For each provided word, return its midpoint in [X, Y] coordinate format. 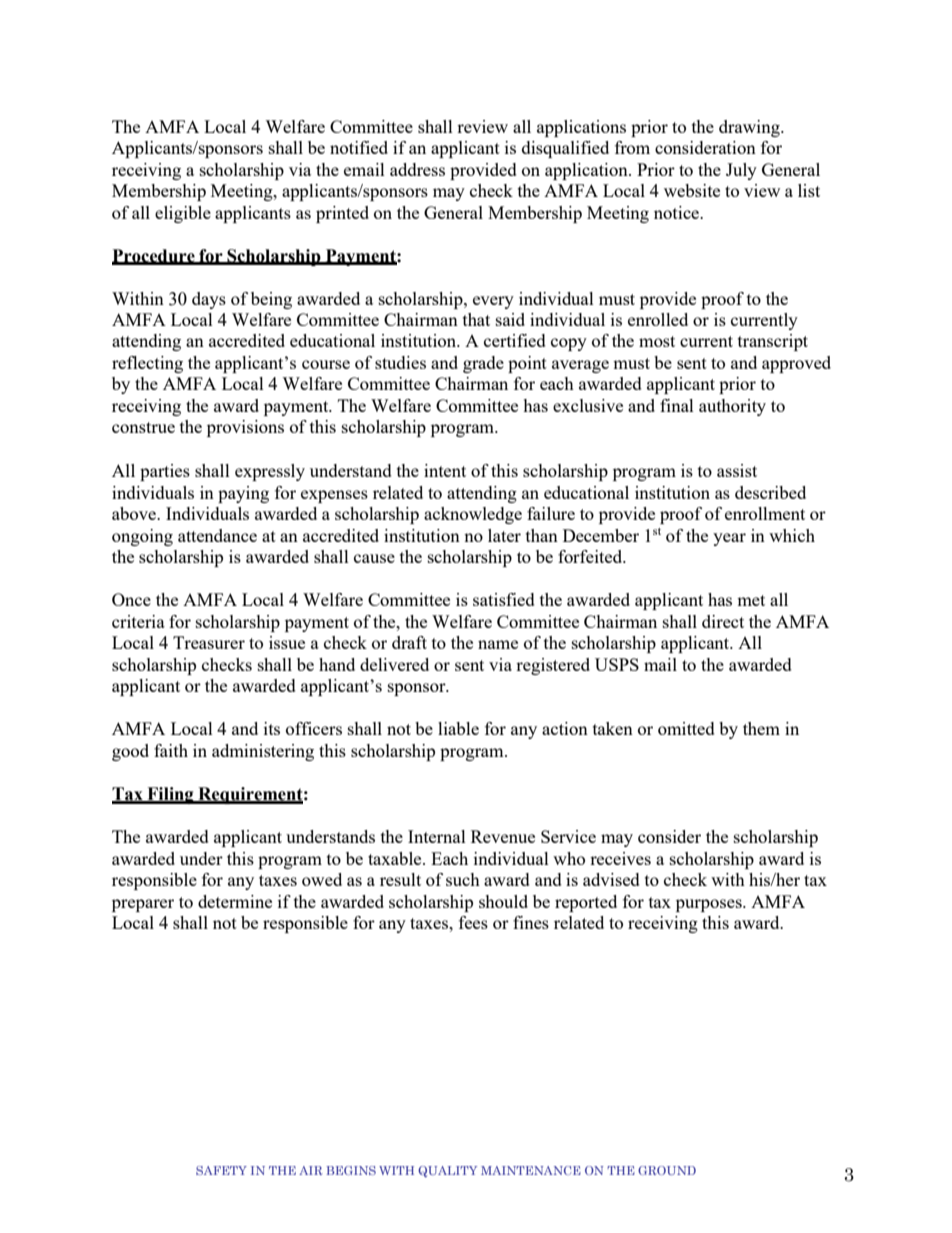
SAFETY [221, 1170]
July [741, 171]
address [417, 169]
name [498, 644]
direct [723, 621]
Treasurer [209, 642]
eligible [183, 214]
